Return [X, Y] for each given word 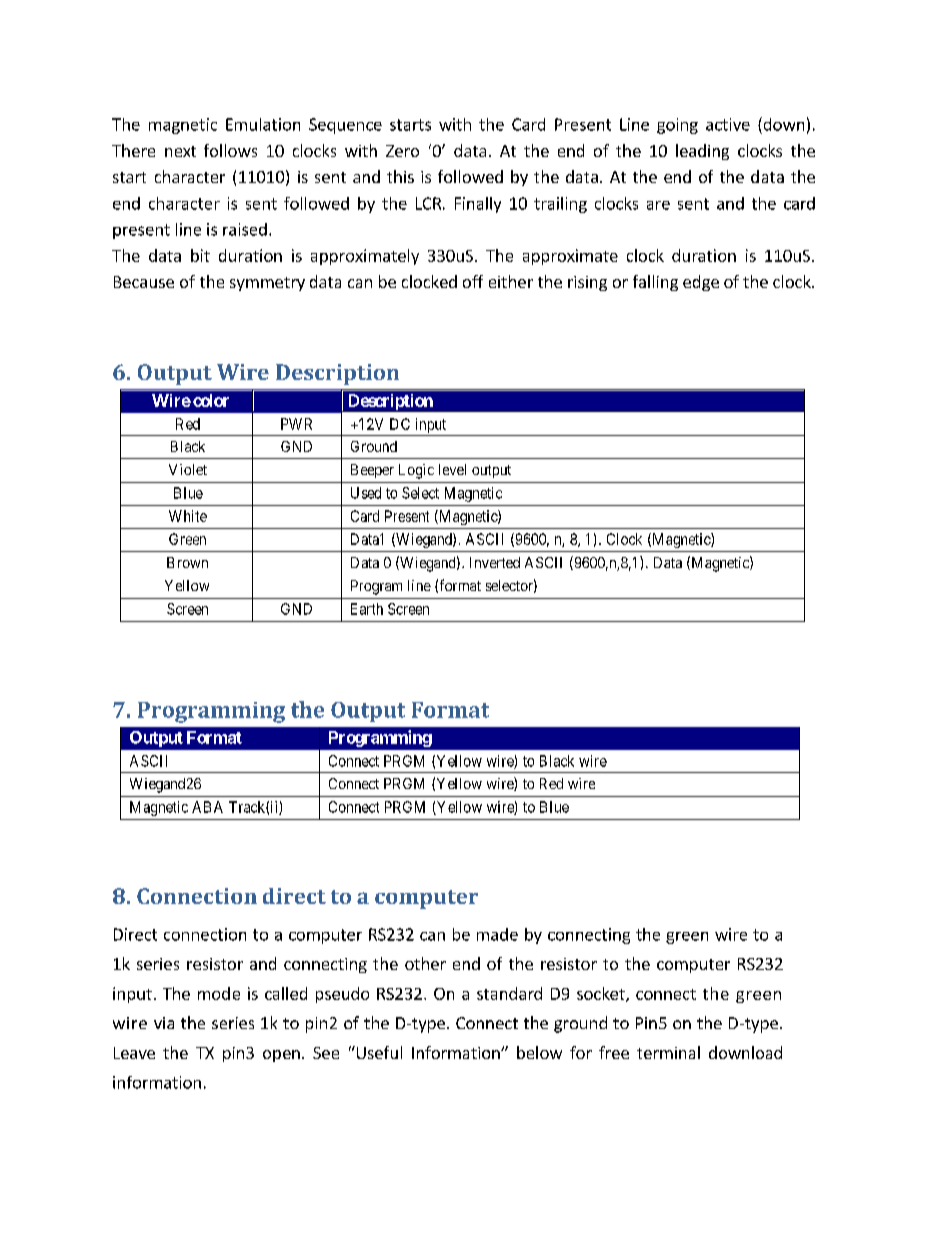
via [164, 1023]
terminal [668, 1052]
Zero [402, 151]
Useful [378, 1052]
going [677, 126]
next [180, 151]
